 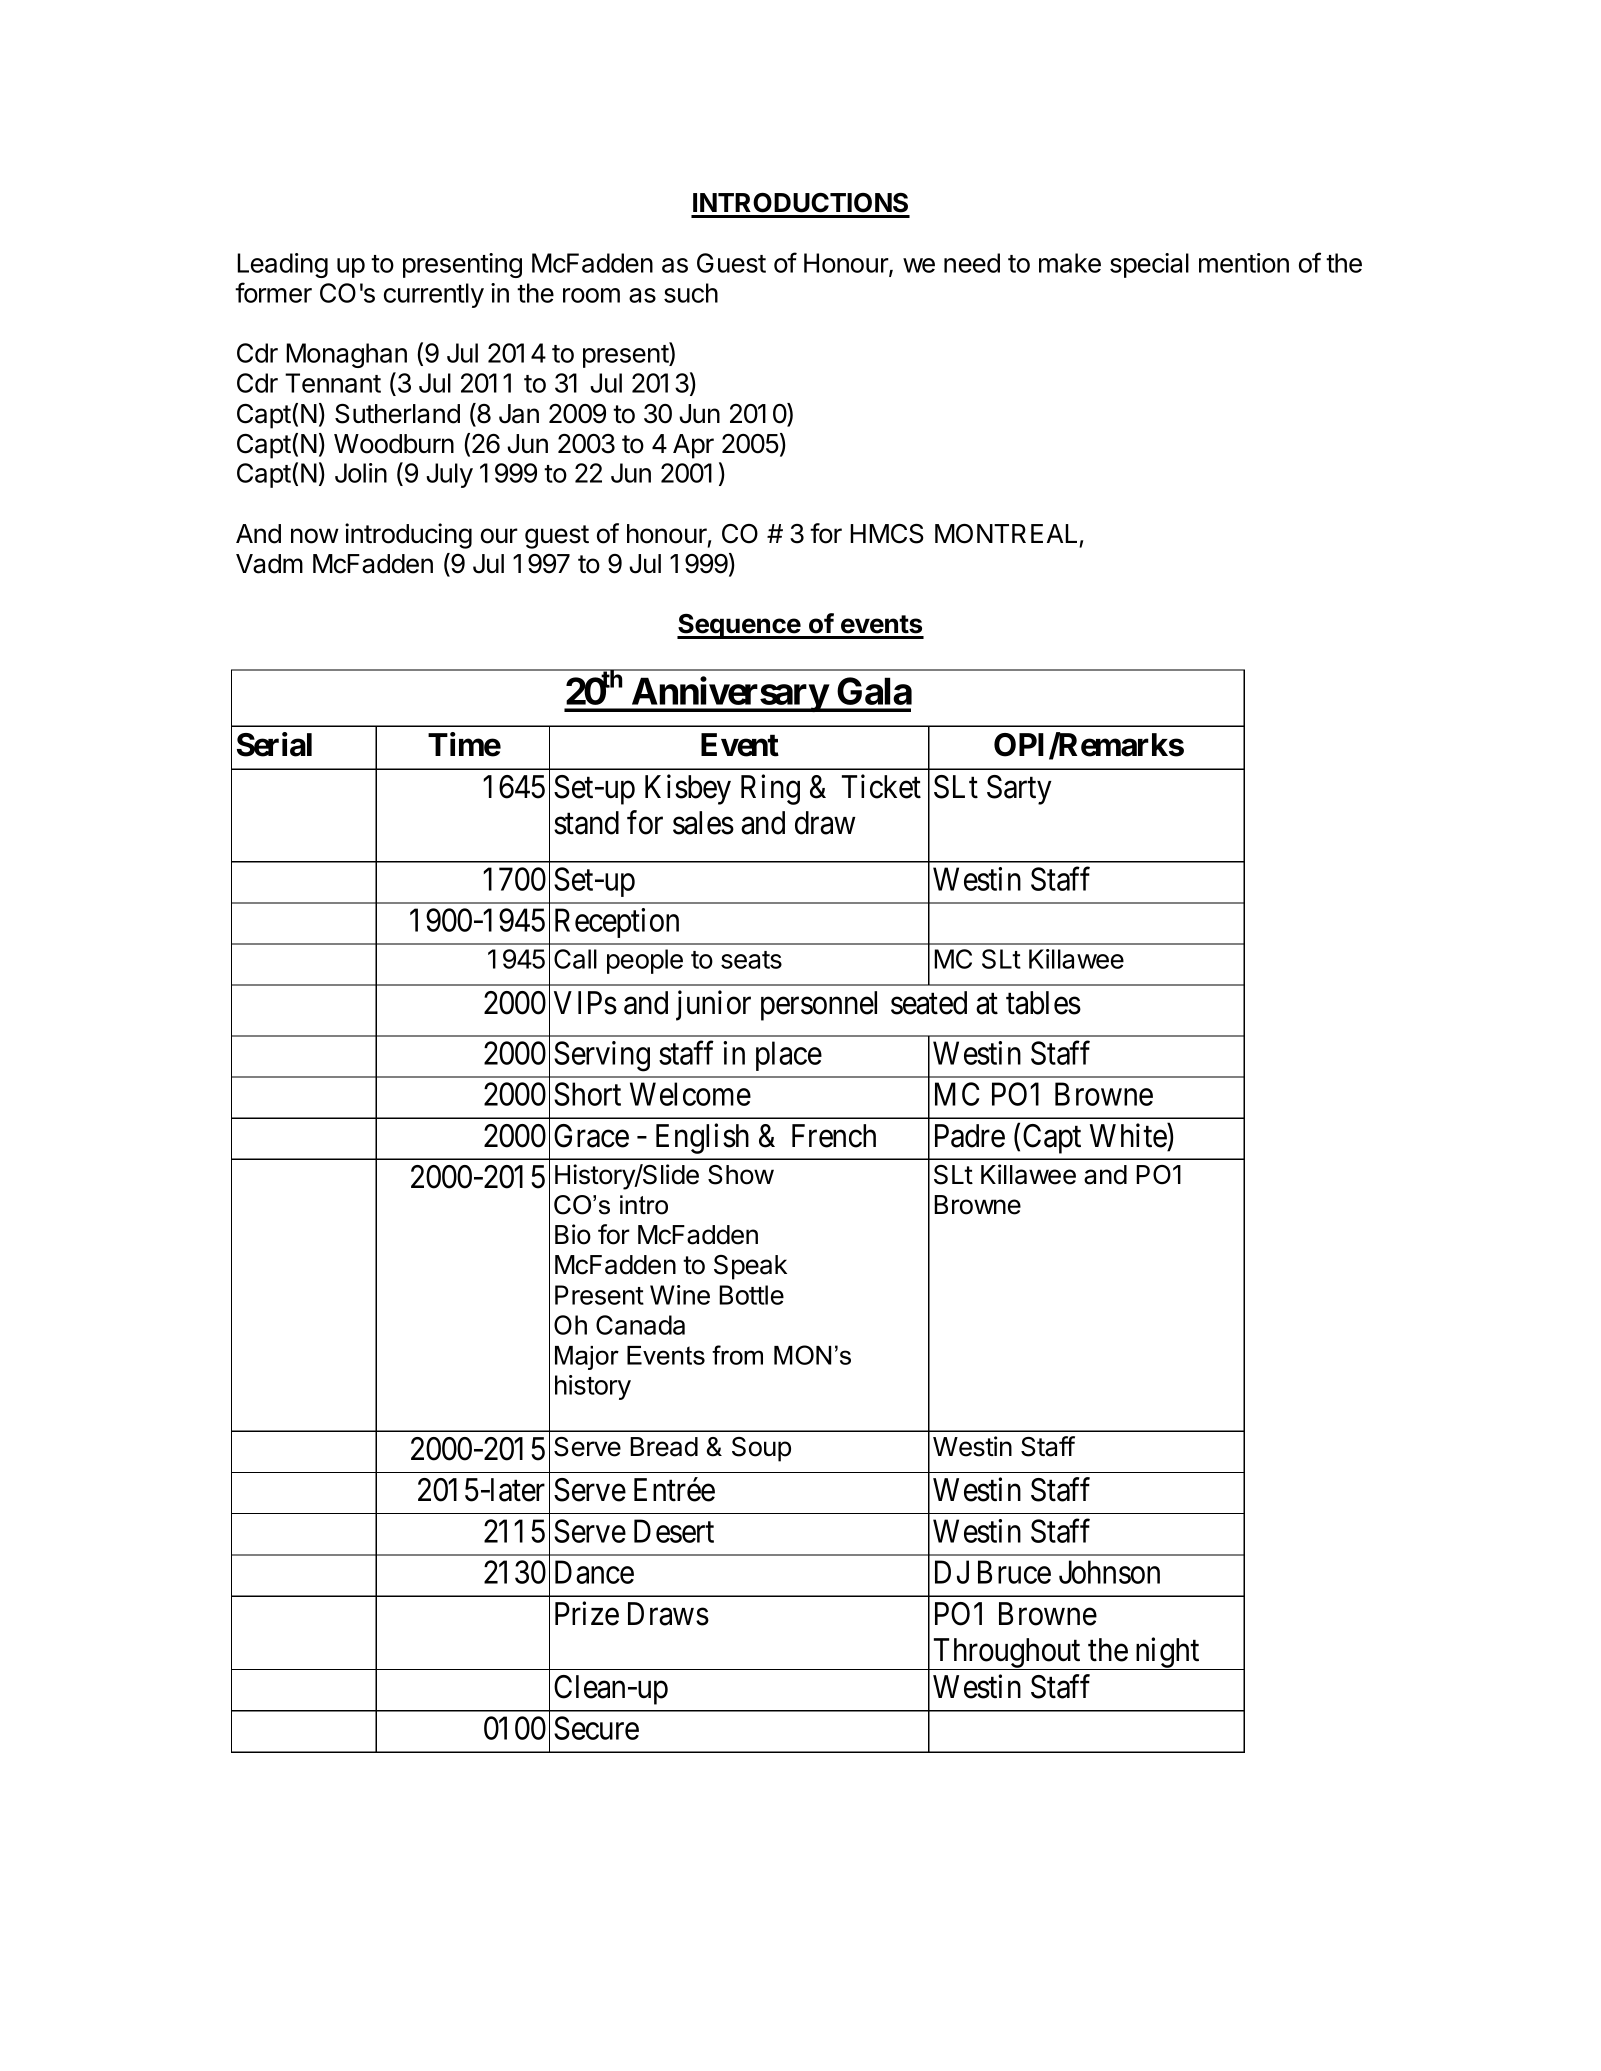 I want to click on Secure, so click(x=596, y=1728).
